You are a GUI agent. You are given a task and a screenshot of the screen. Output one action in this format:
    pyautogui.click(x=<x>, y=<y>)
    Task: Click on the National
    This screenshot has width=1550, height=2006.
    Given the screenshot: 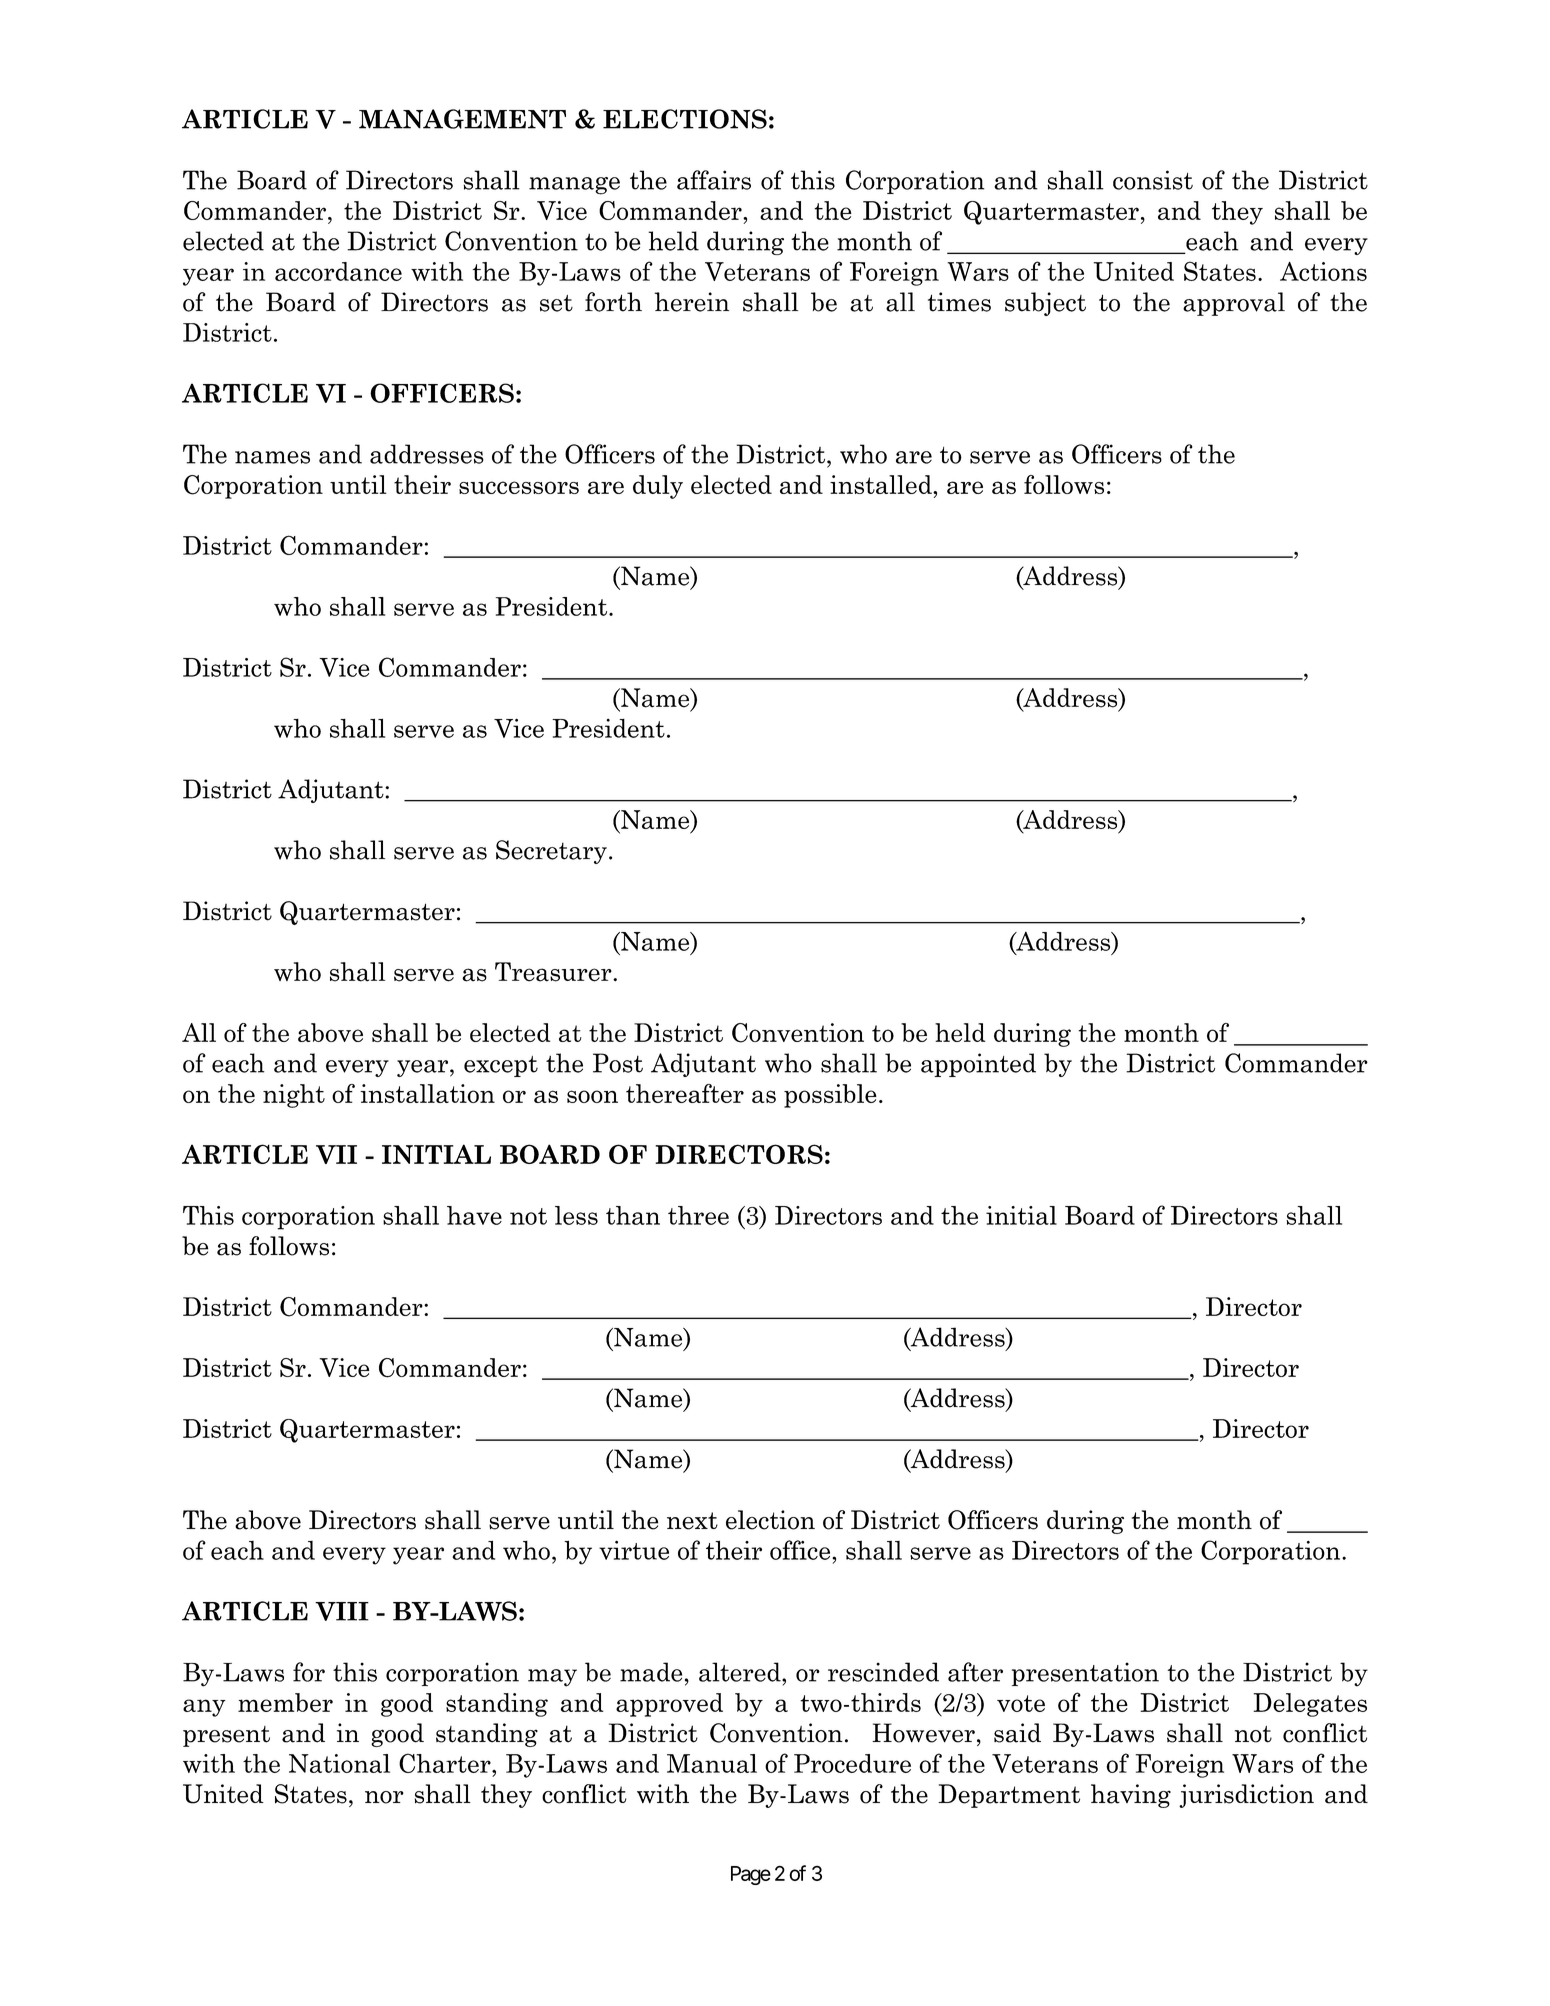 What is the action you would take?
    pyautogui.click(x=339, y=1763)
